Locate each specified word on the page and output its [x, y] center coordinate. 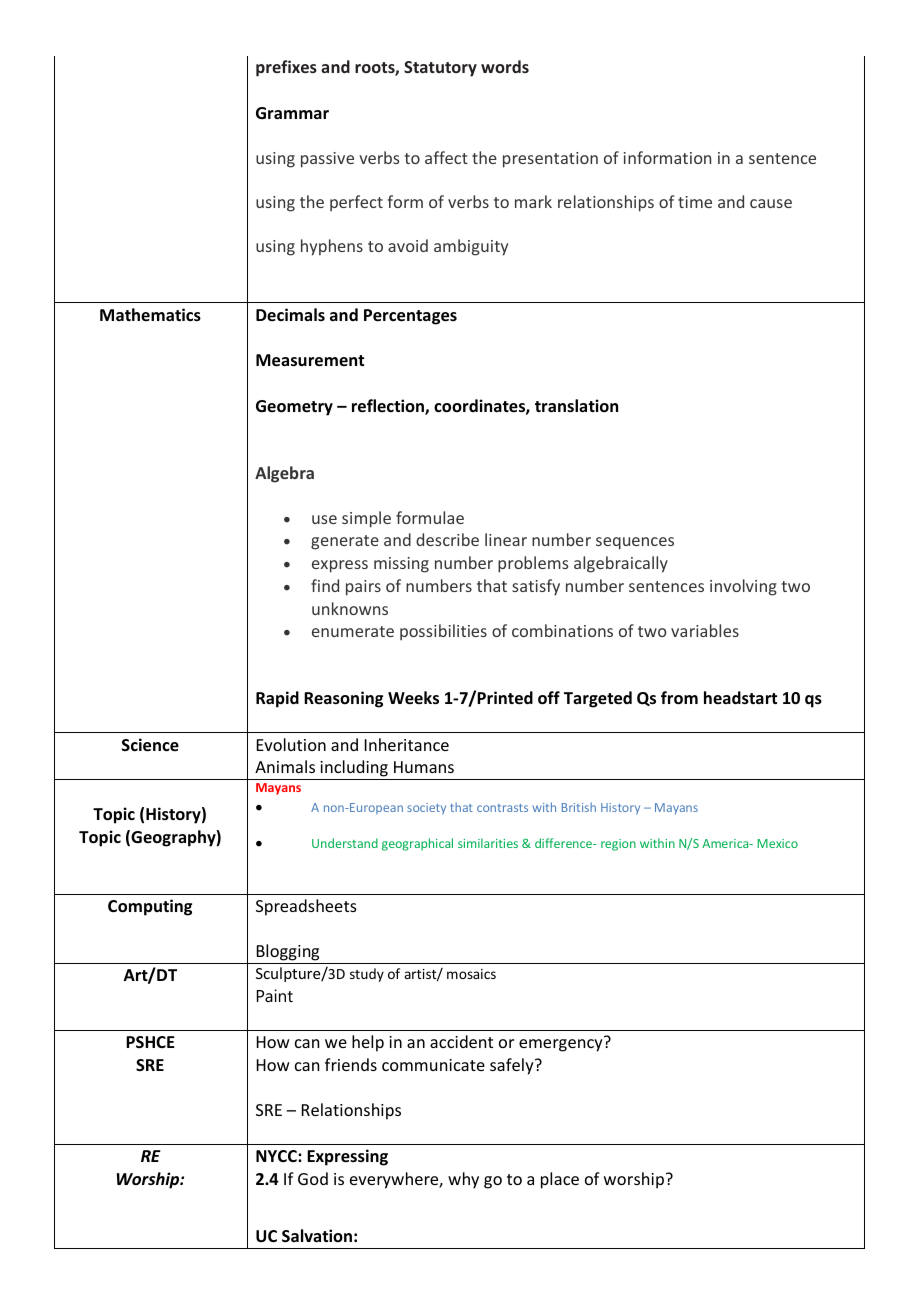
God [313, 1178]
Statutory [440, 69]
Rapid [277, 699]
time [695, 202]
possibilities [443, 632]
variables [705, 630]
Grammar [292, 113]
